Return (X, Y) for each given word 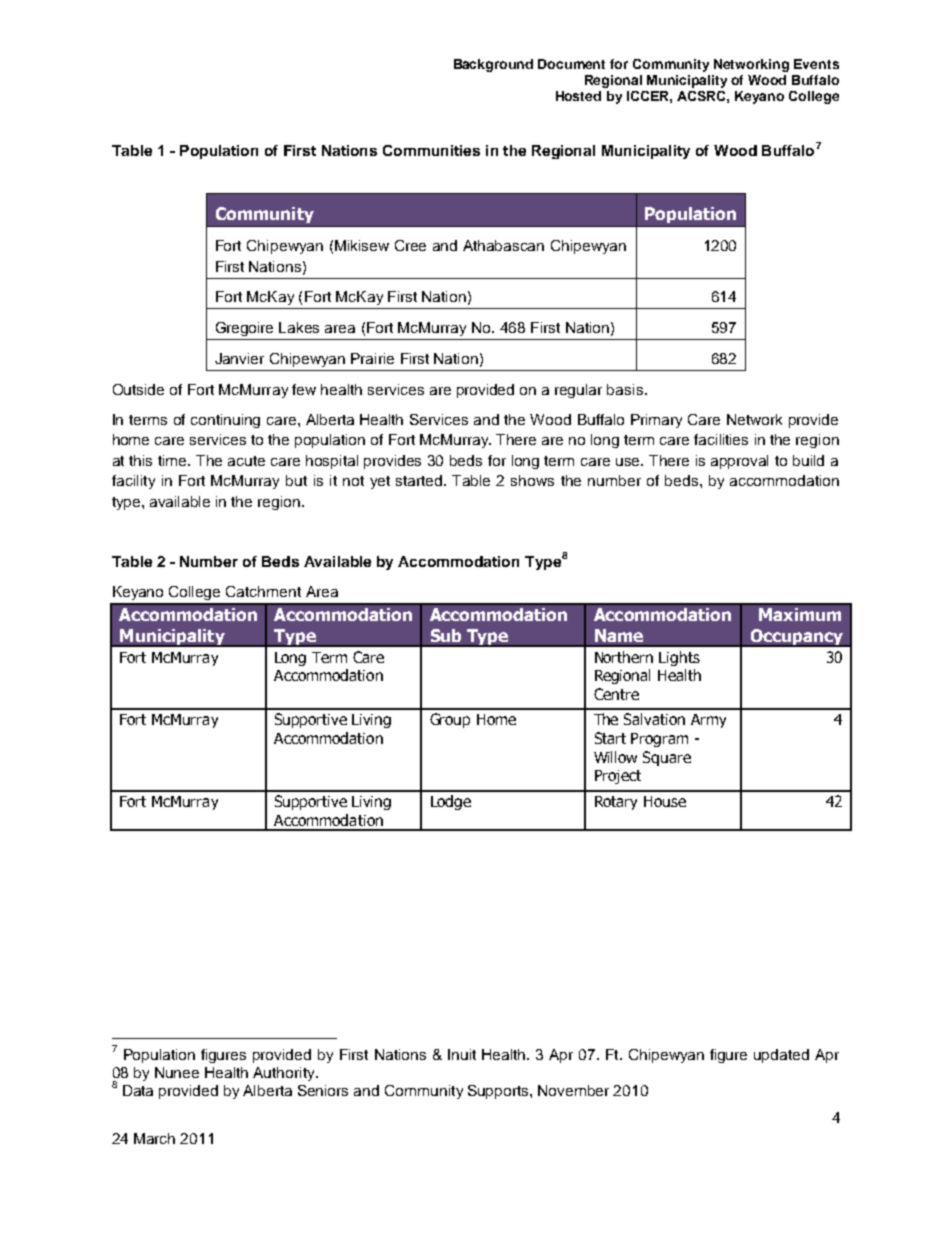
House (665, 801)
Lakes (299, 327)
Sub (446, 635)
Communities (431, 150)
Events (816, 64)
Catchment (263, 591)
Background (493, 65)
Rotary (616, 803)
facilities (721, 439)
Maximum (800, 614)
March (154, 1138)
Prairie (372, 358)
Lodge (451, 802)
